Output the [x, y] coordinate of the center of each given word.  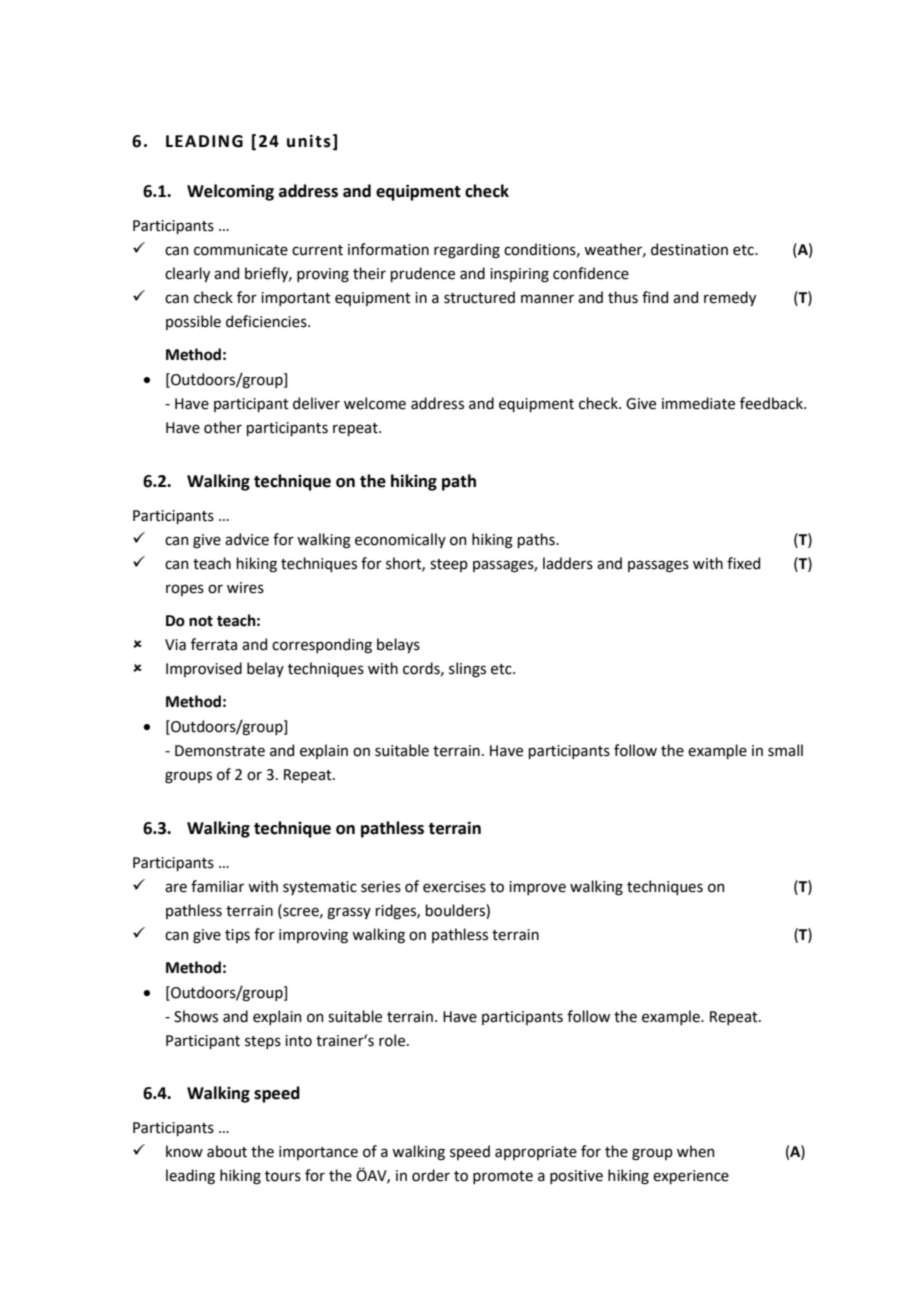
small [785, 750]
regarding [467, 251]
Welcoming [230, 192]
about [227, 1151]
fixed [743, 563]
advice [247, 539]
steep [449, 565]
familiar [217, 886]
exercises [454, 887]
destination [689, 249]
